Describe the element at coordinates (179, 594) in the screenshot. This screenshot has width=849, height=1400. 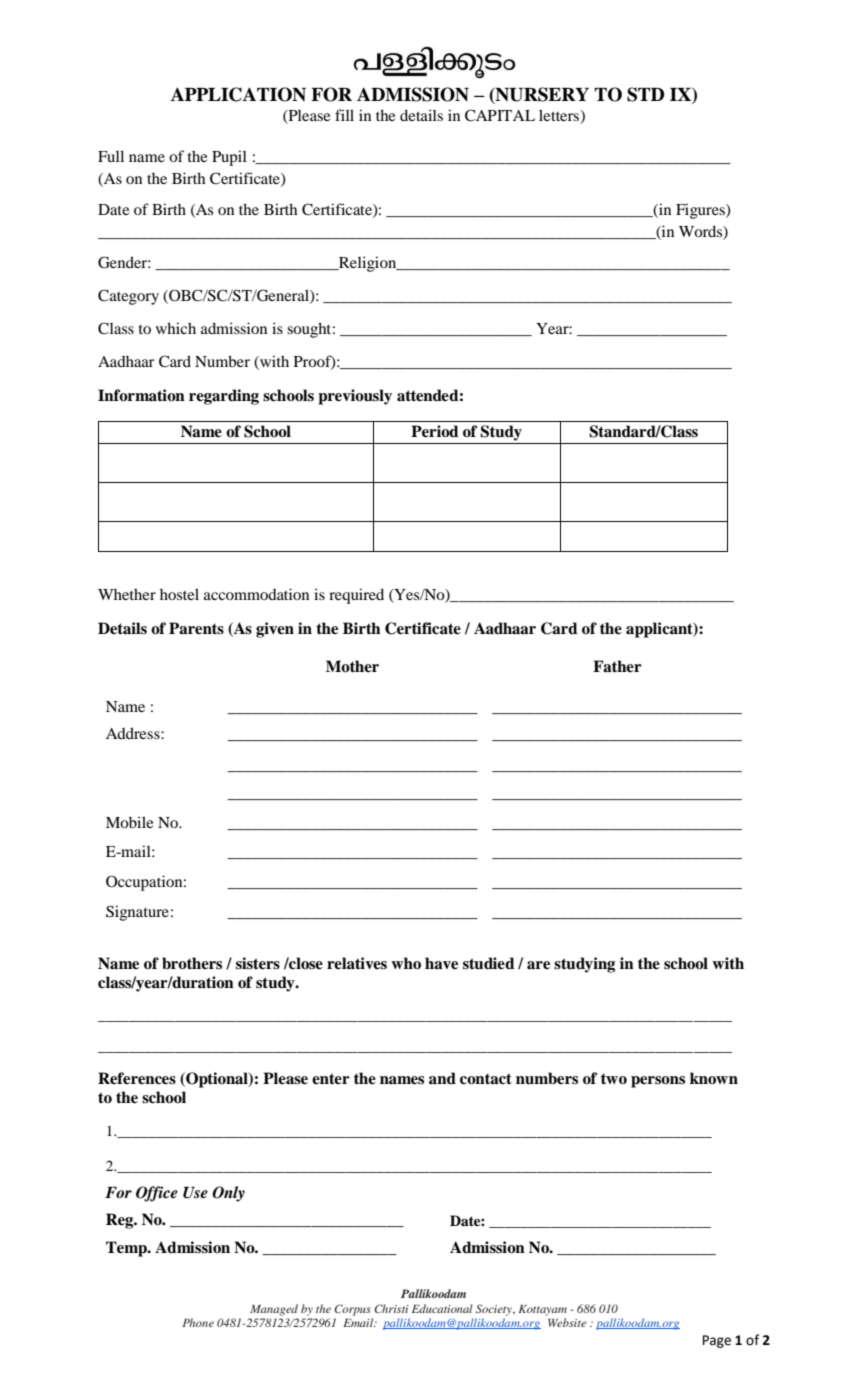
I see `hostel` at that location.
